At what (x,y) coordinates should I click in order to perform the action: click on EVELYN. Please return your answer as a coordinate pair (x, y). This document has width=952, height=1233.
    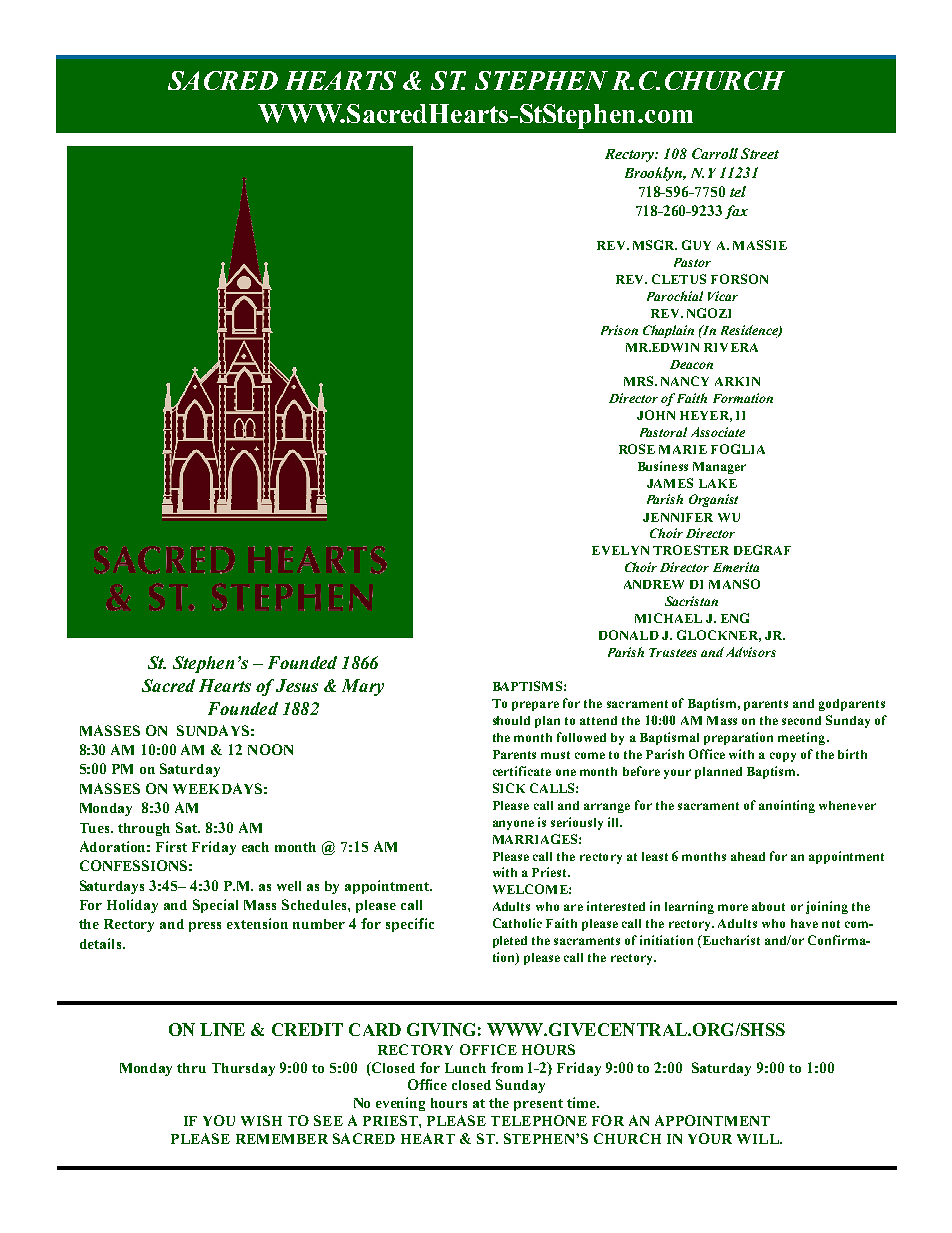
    Looking at the image, I should click on (620, 550).
